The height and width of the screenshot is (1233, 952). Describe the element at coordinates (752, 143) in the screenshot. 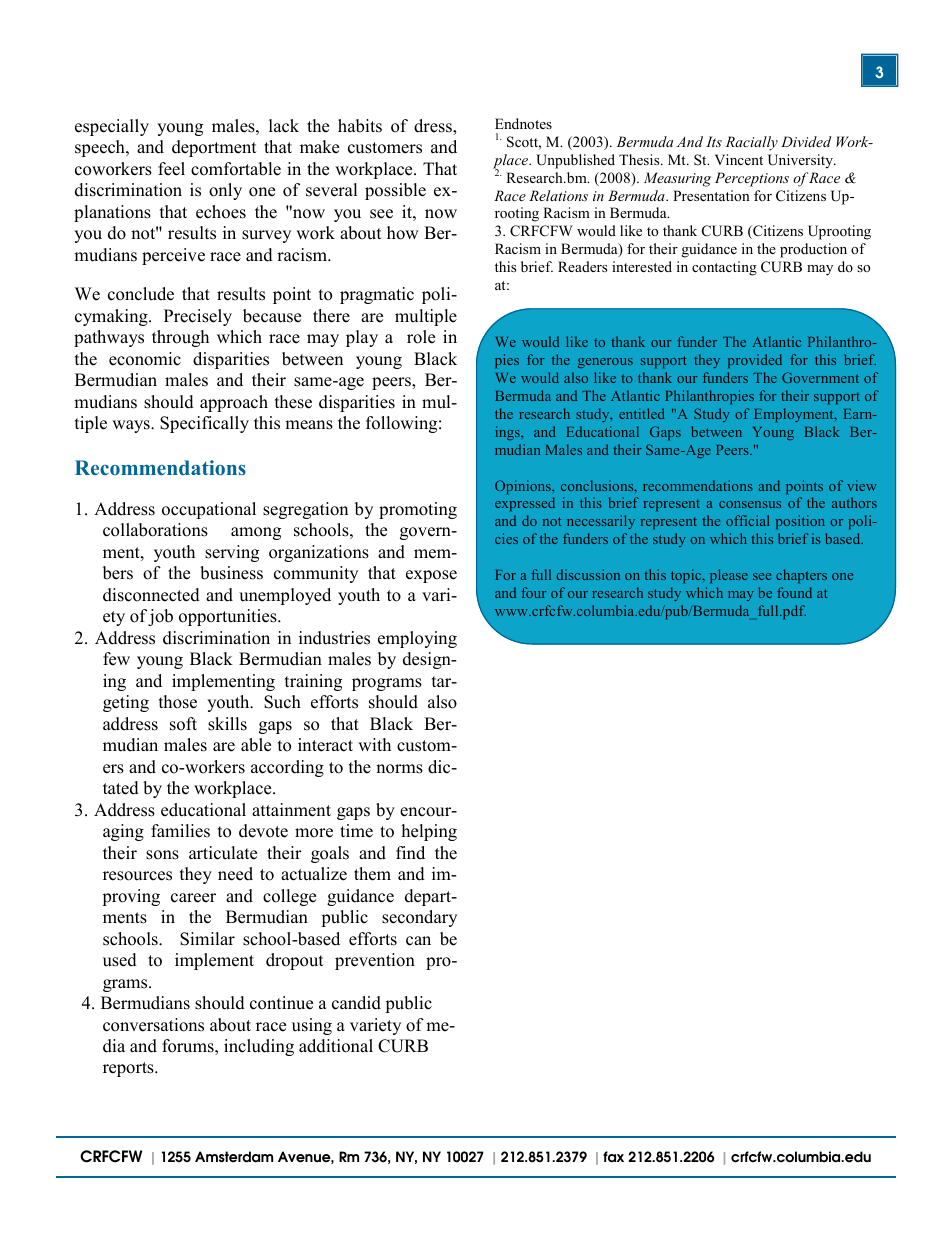

I see `Racially` at that location.
